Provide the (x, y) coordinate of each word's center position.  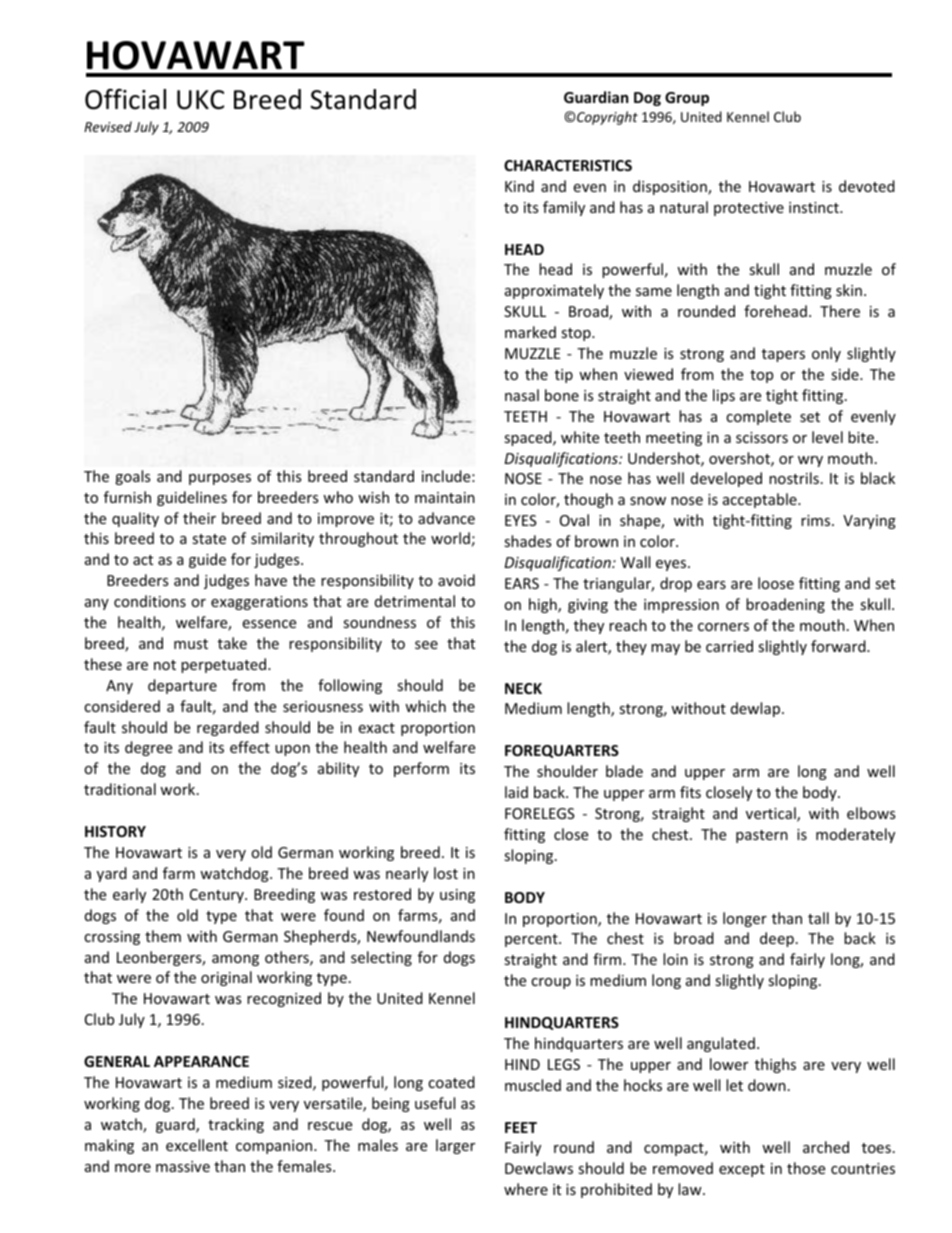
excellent (197, 1145)
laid (516, 792)
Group (687, 99)
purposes (220, 479)
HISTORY (115, 831)
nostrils (794, 478)
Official (125, 99)
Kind (519, 186)
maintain (445, 497)
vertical (772, 814)
